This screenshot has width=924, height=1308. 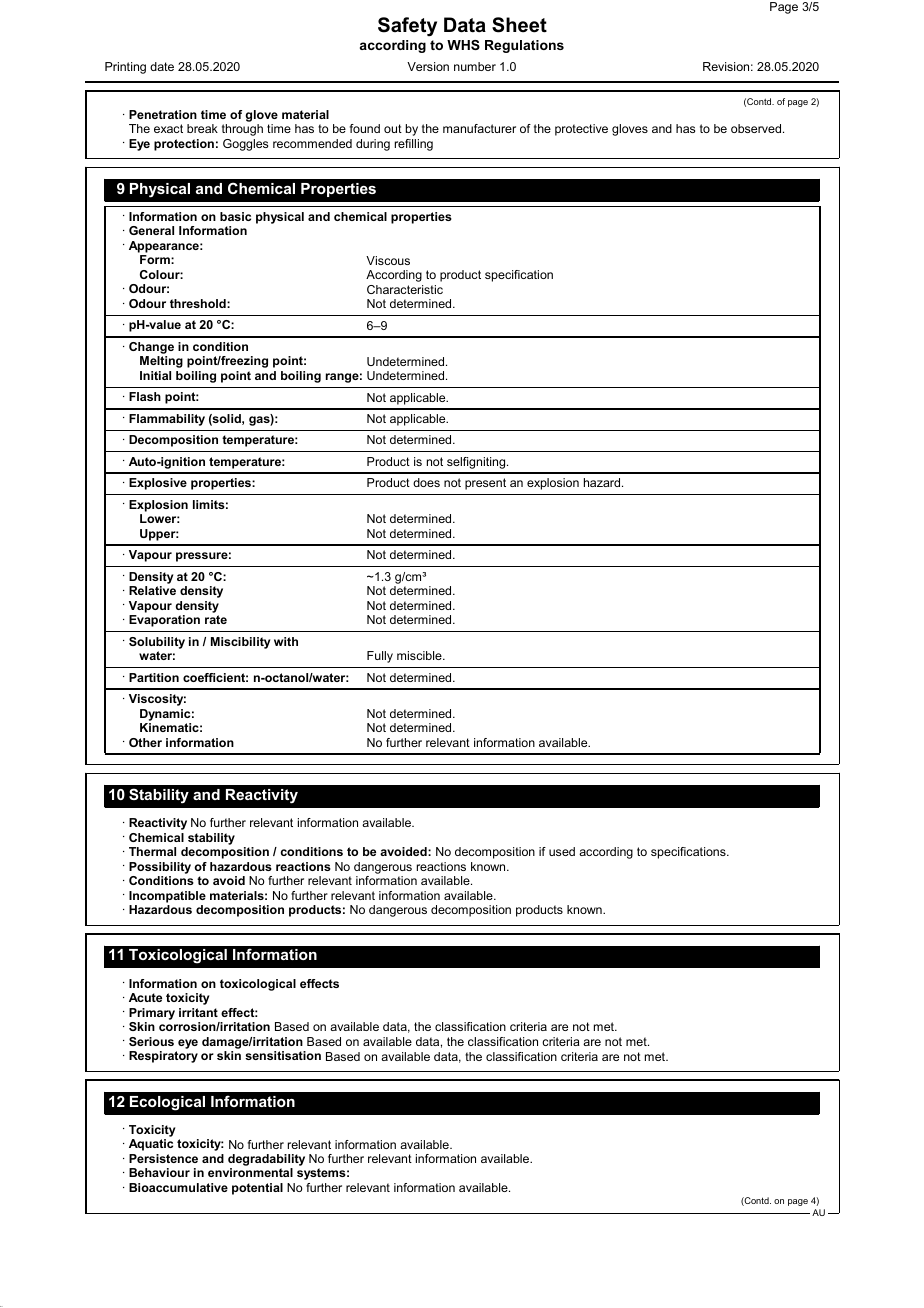 What do you see at coordinates (151, 230) in the screenshot?
I see `General` at bounding box center [151, 230].
